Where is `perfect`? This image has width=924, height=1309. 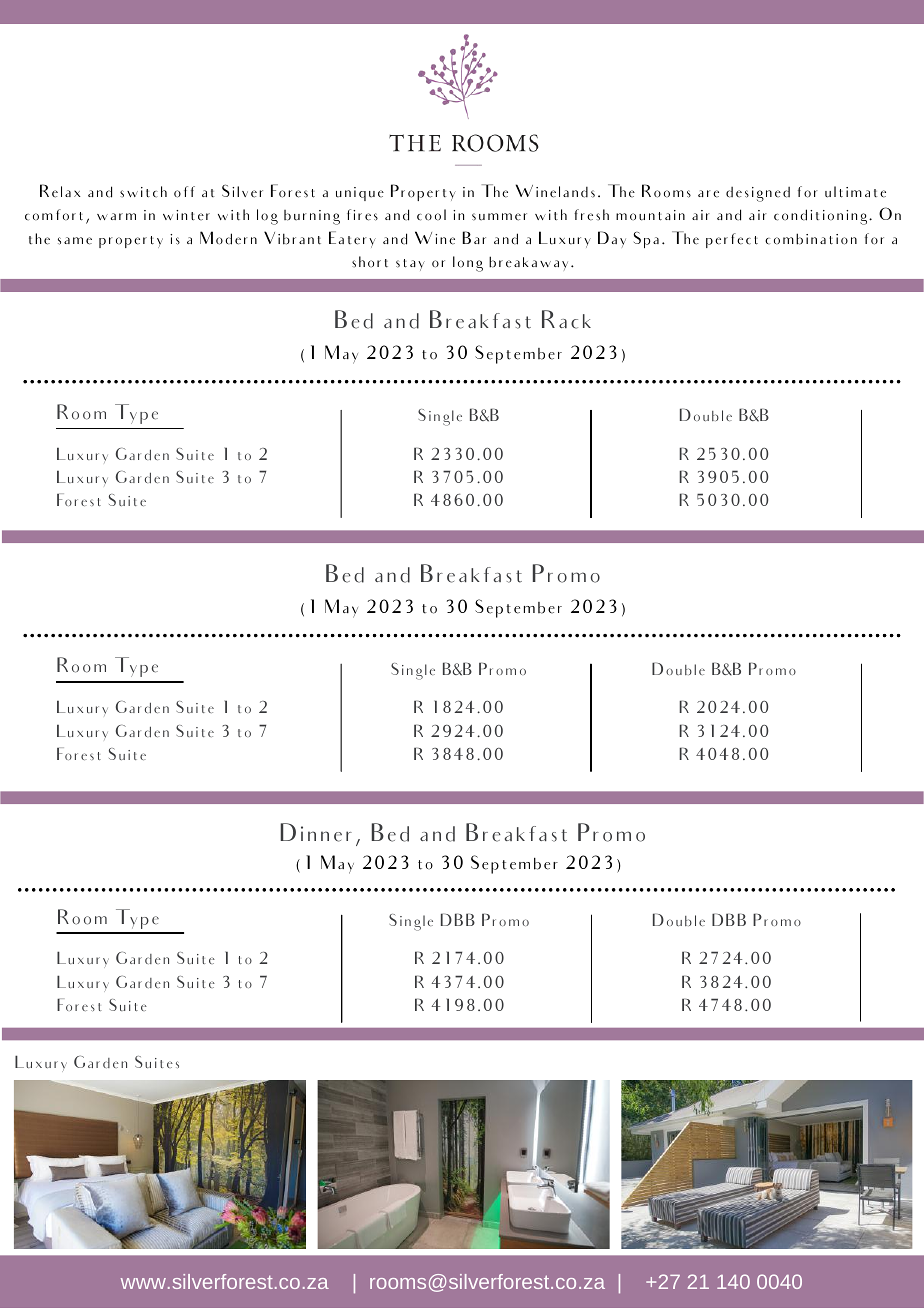
perfect is located at coordinates (732, 240).
